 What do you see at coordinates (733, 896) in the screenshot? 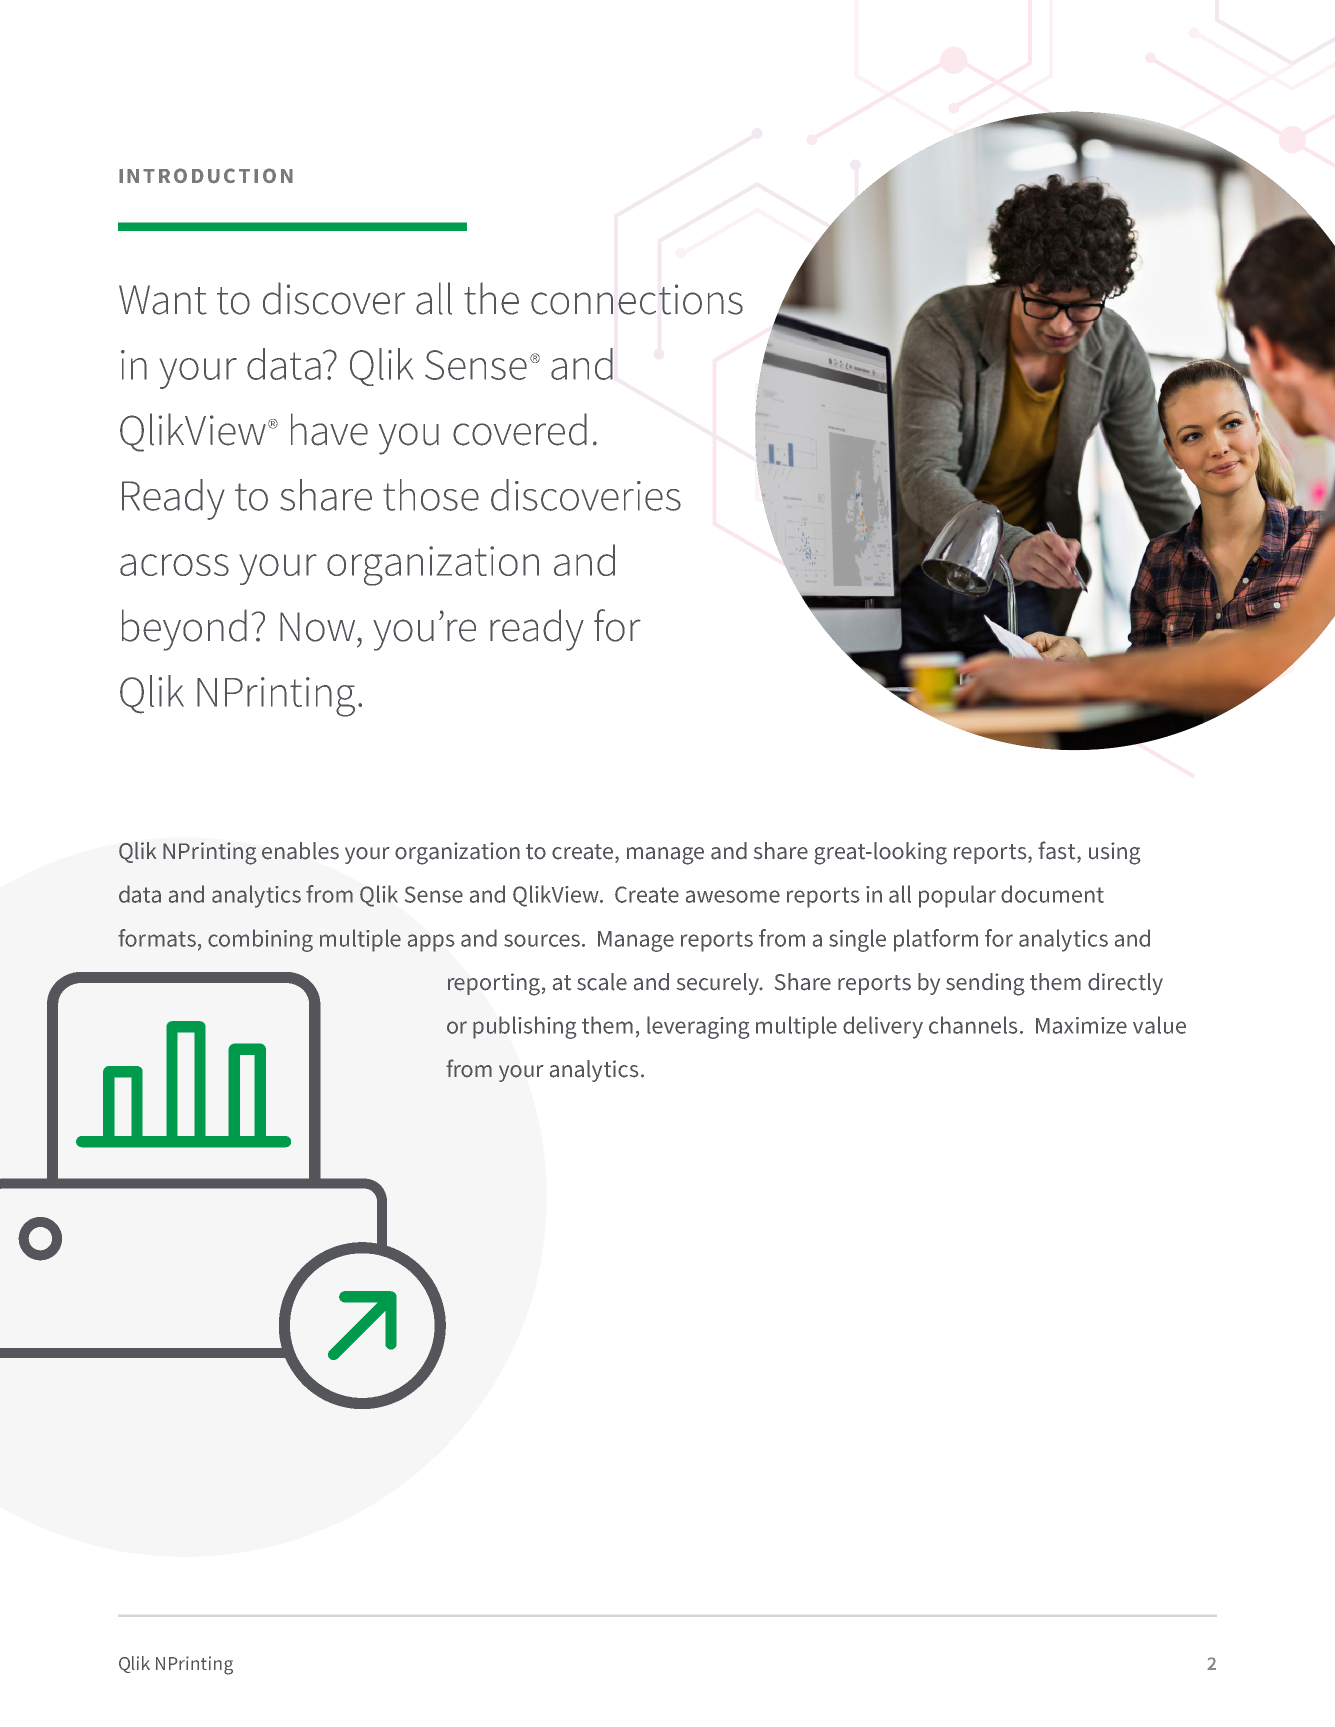
I see `awesome` at bounding box center [733, 896].
